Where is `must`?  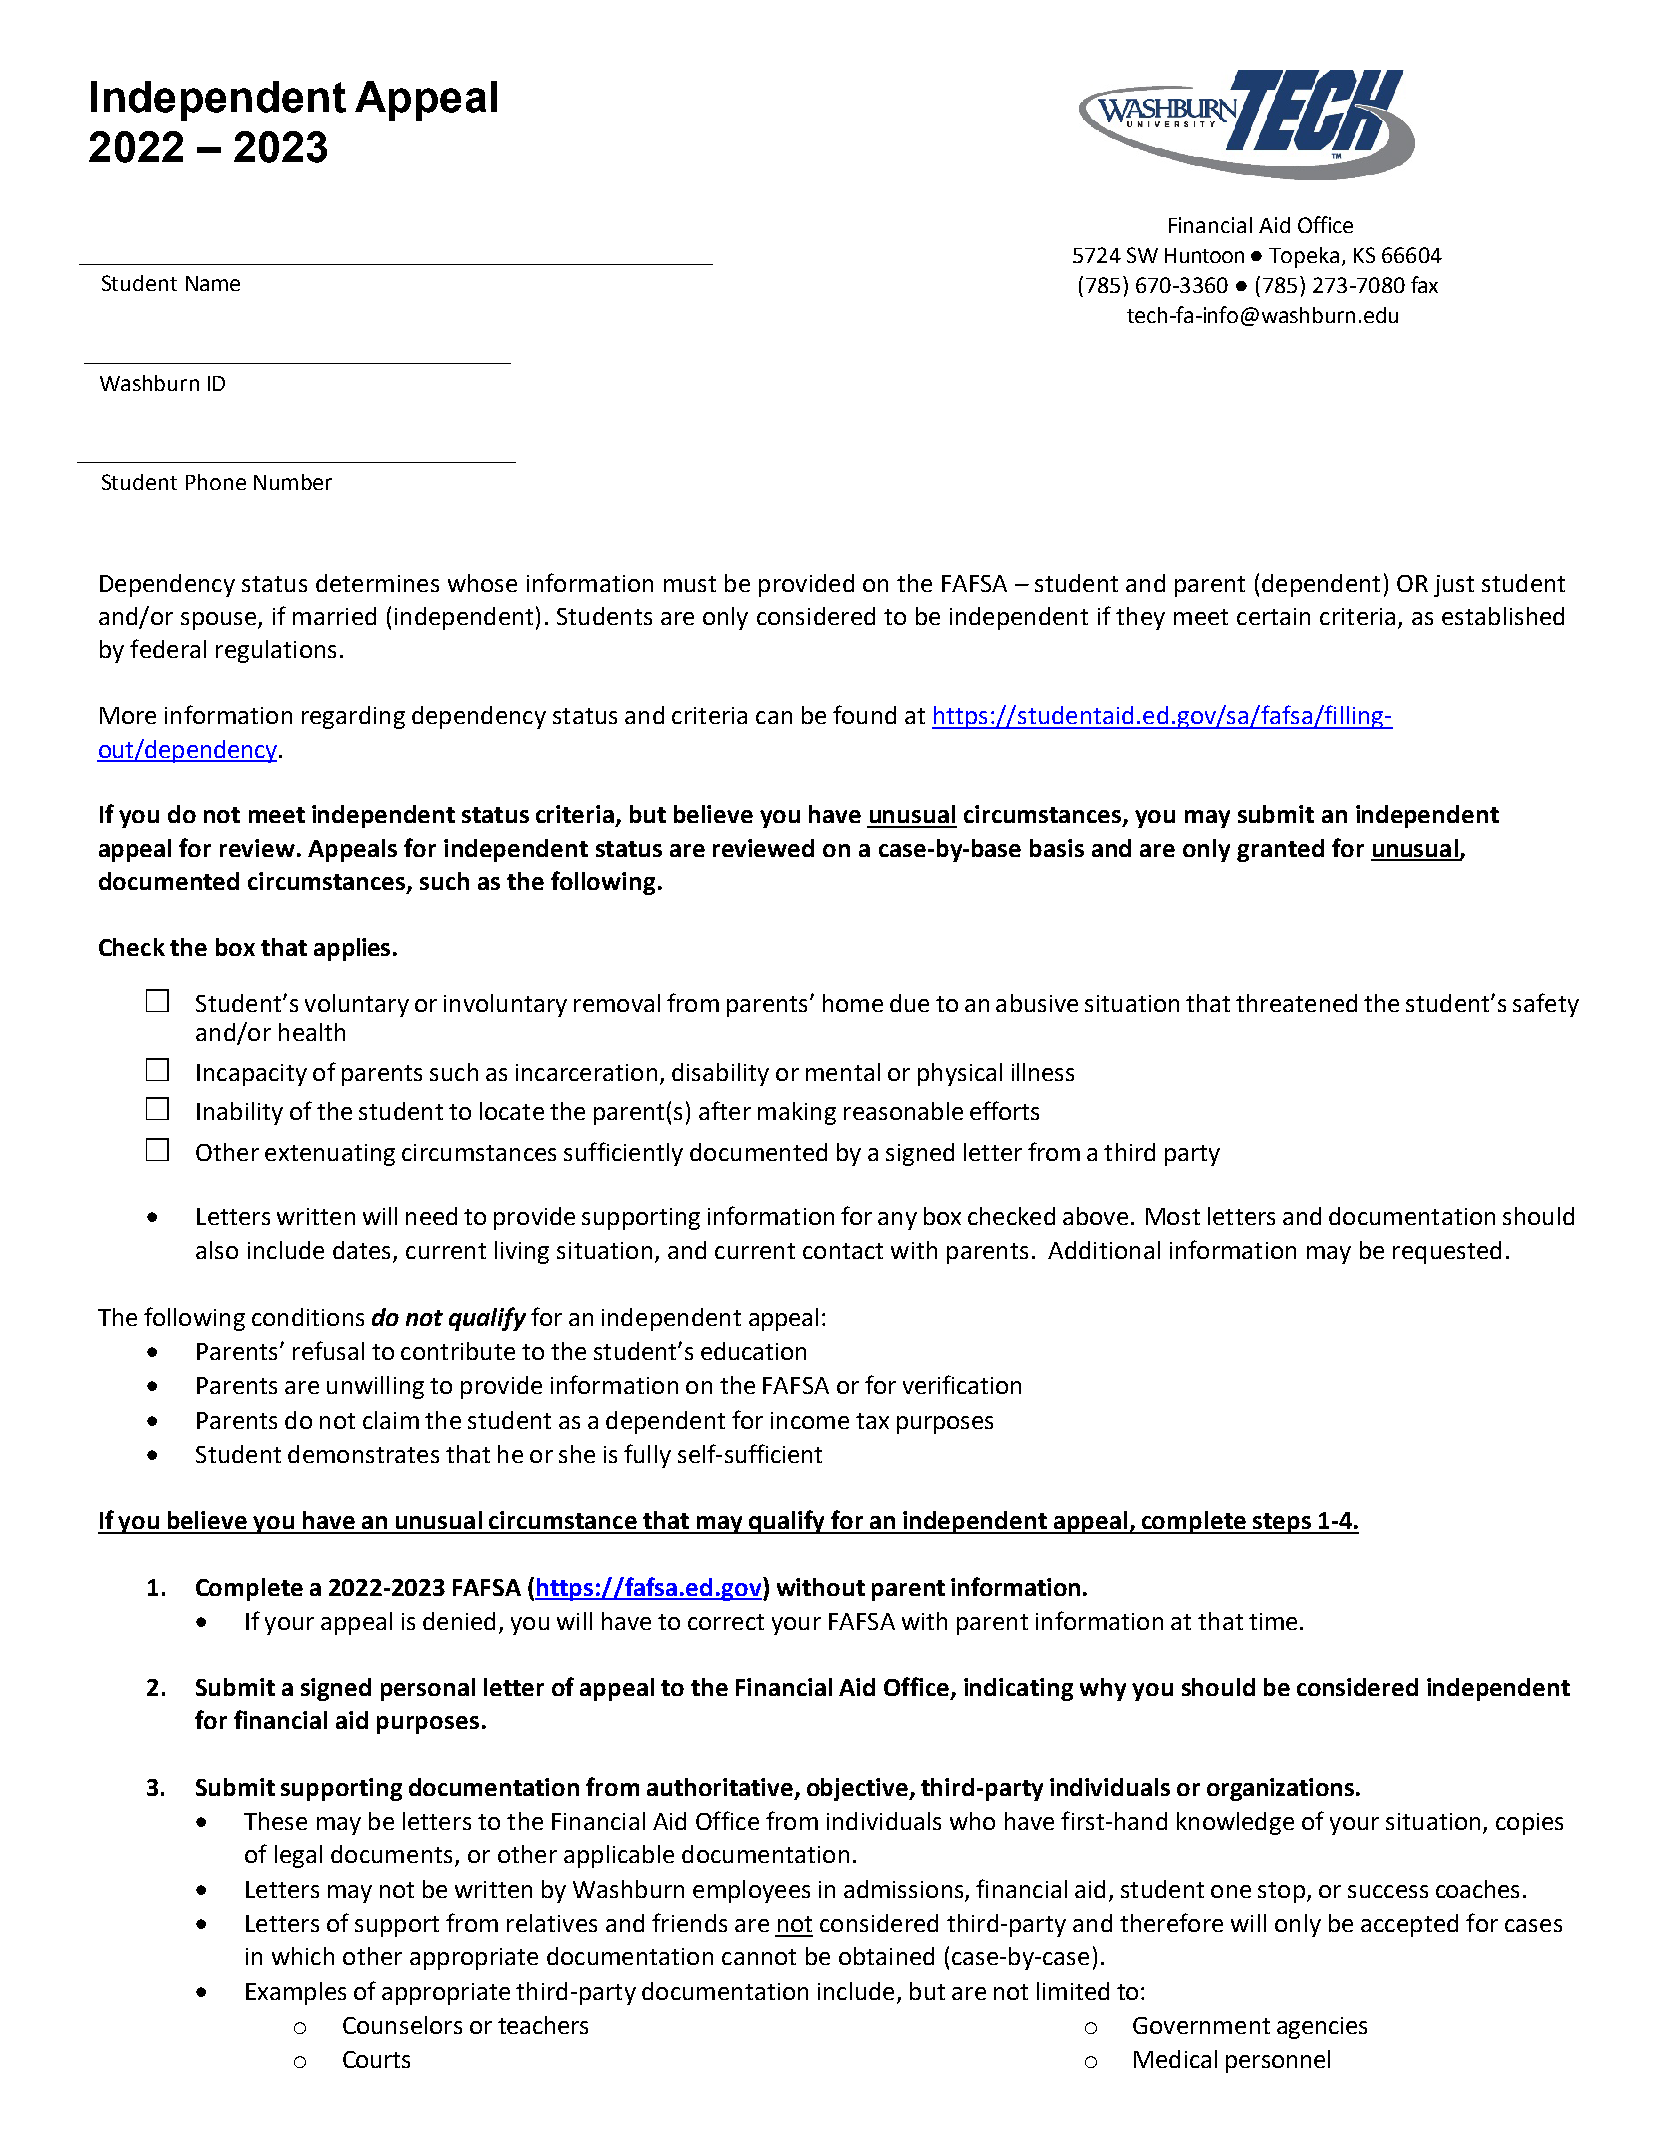
must is located at coordinates (690, 584).
